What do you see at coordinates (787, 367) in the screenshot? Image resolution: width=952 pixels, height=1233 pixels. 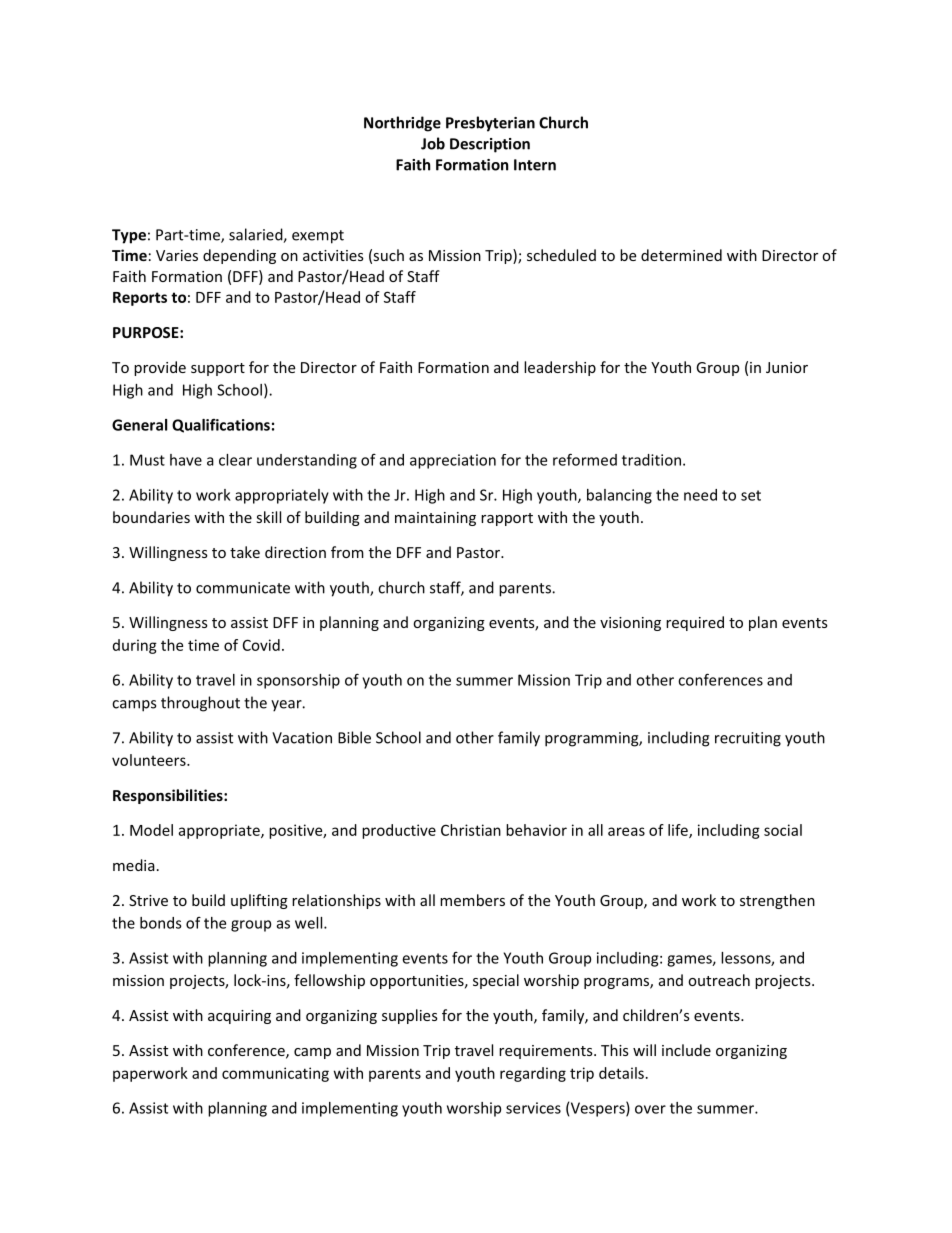 I see `Junior` at bounding box center [787, 367].
